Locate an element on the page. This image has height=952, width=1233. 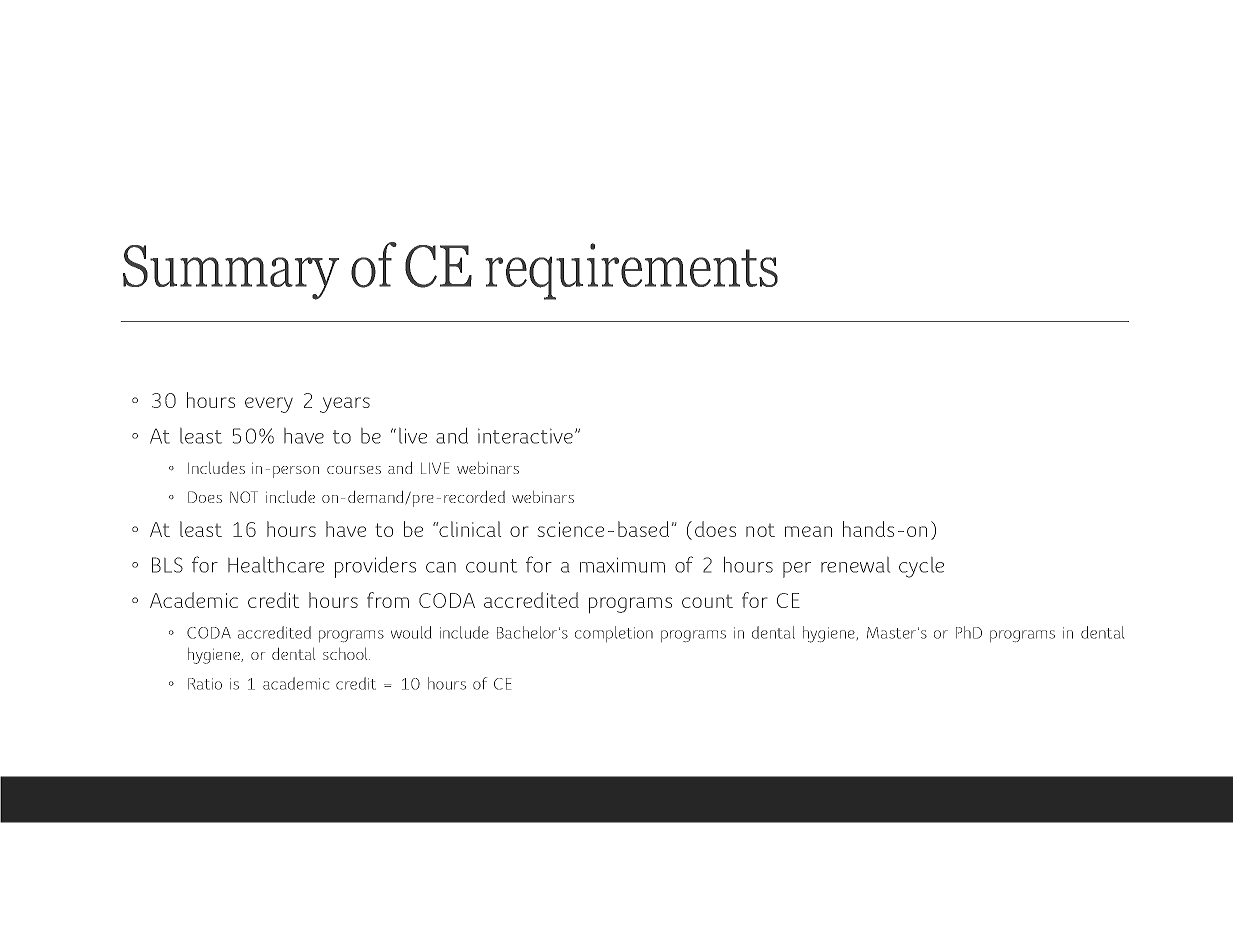
completion is located at coordinates (614, 634).
